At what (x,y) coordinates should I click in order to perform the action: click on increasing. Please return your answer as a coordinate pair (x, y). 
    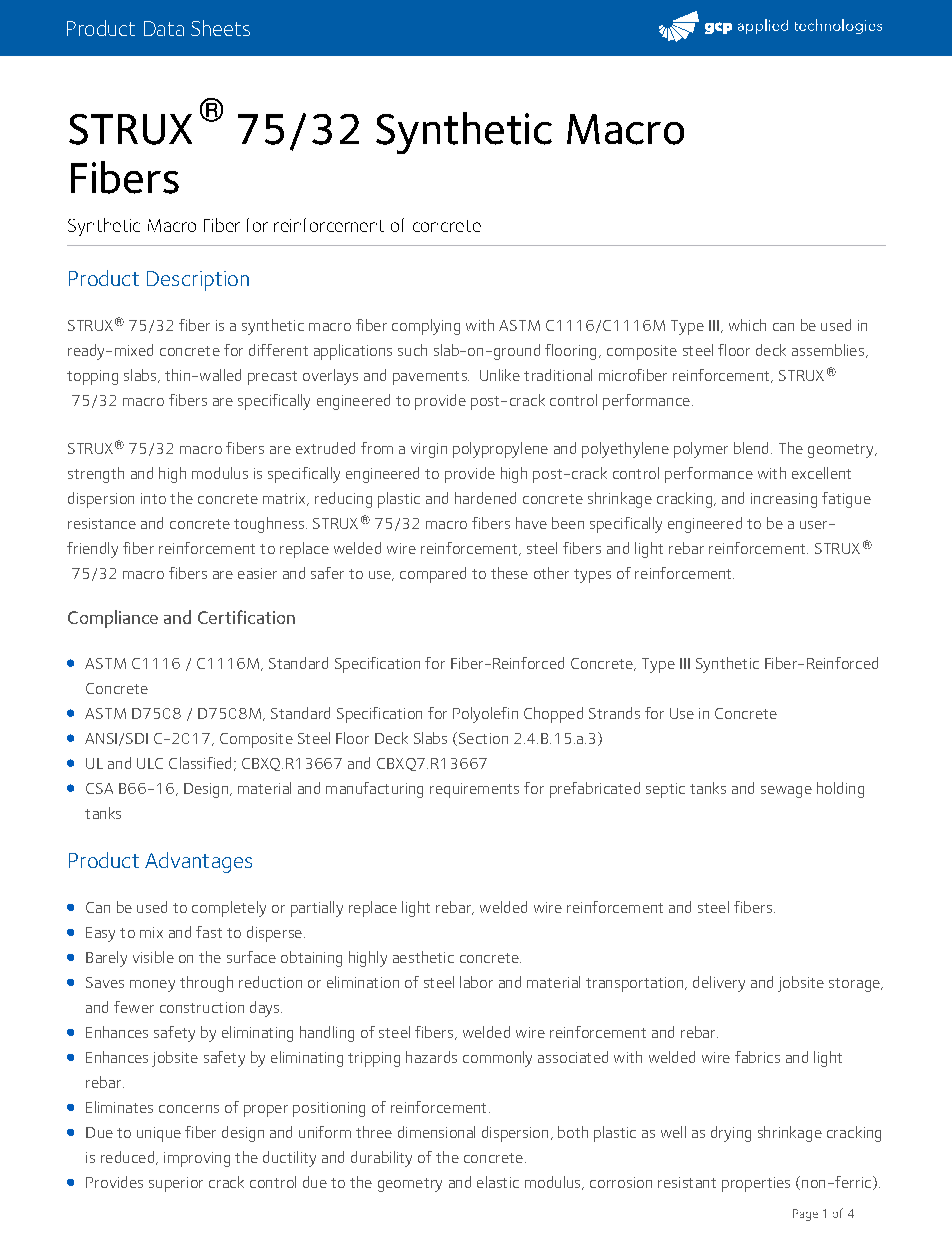
    Looking at the image, I should click on (784, 500).
